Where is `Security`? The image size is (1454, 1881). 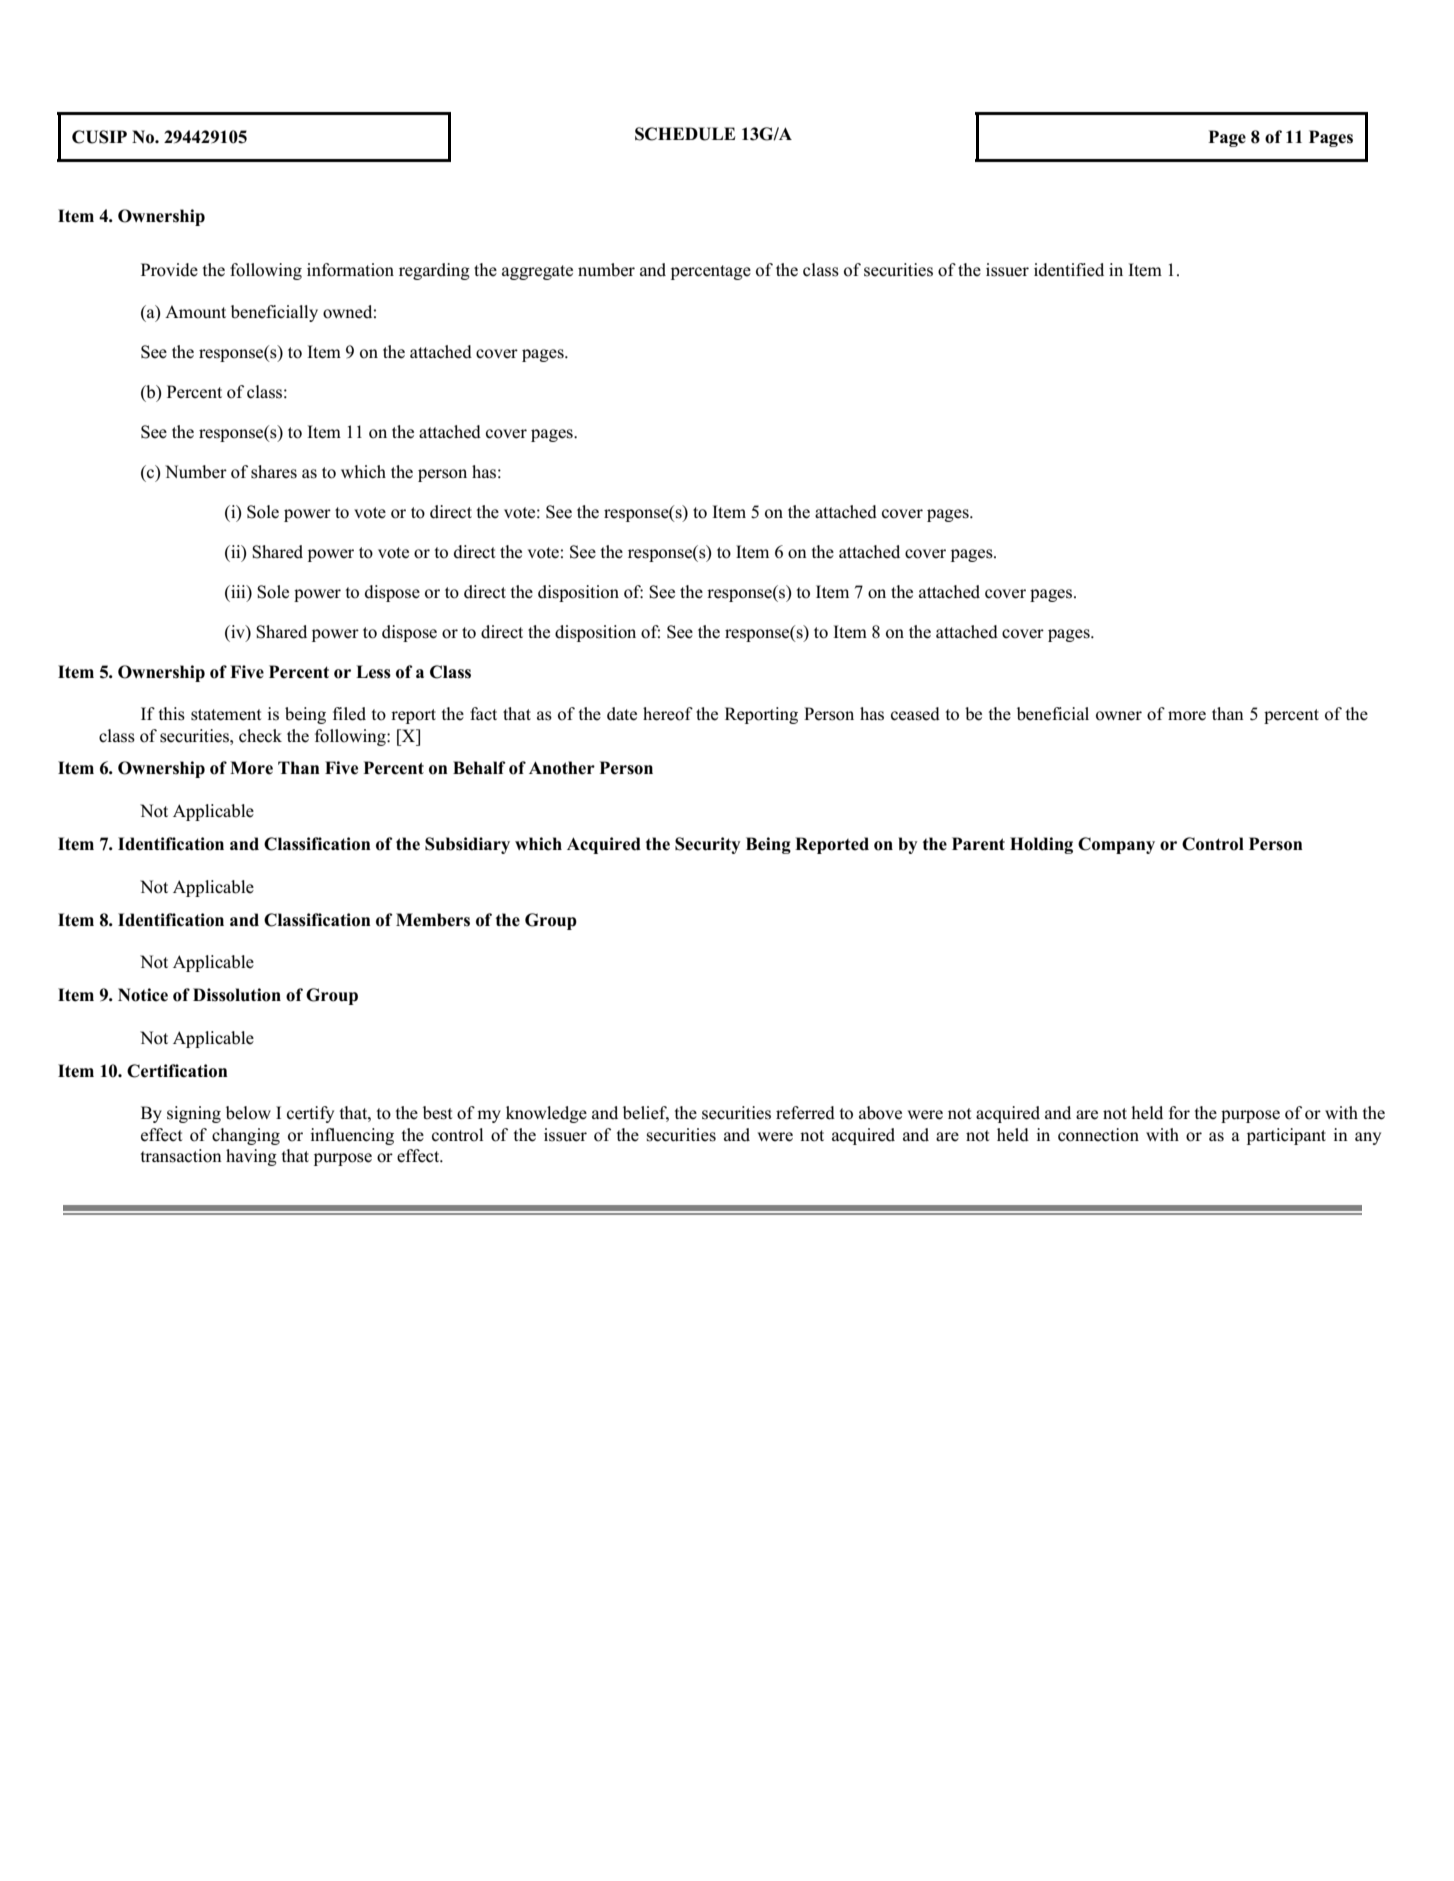
Security is located at coordinates (708, 845).
